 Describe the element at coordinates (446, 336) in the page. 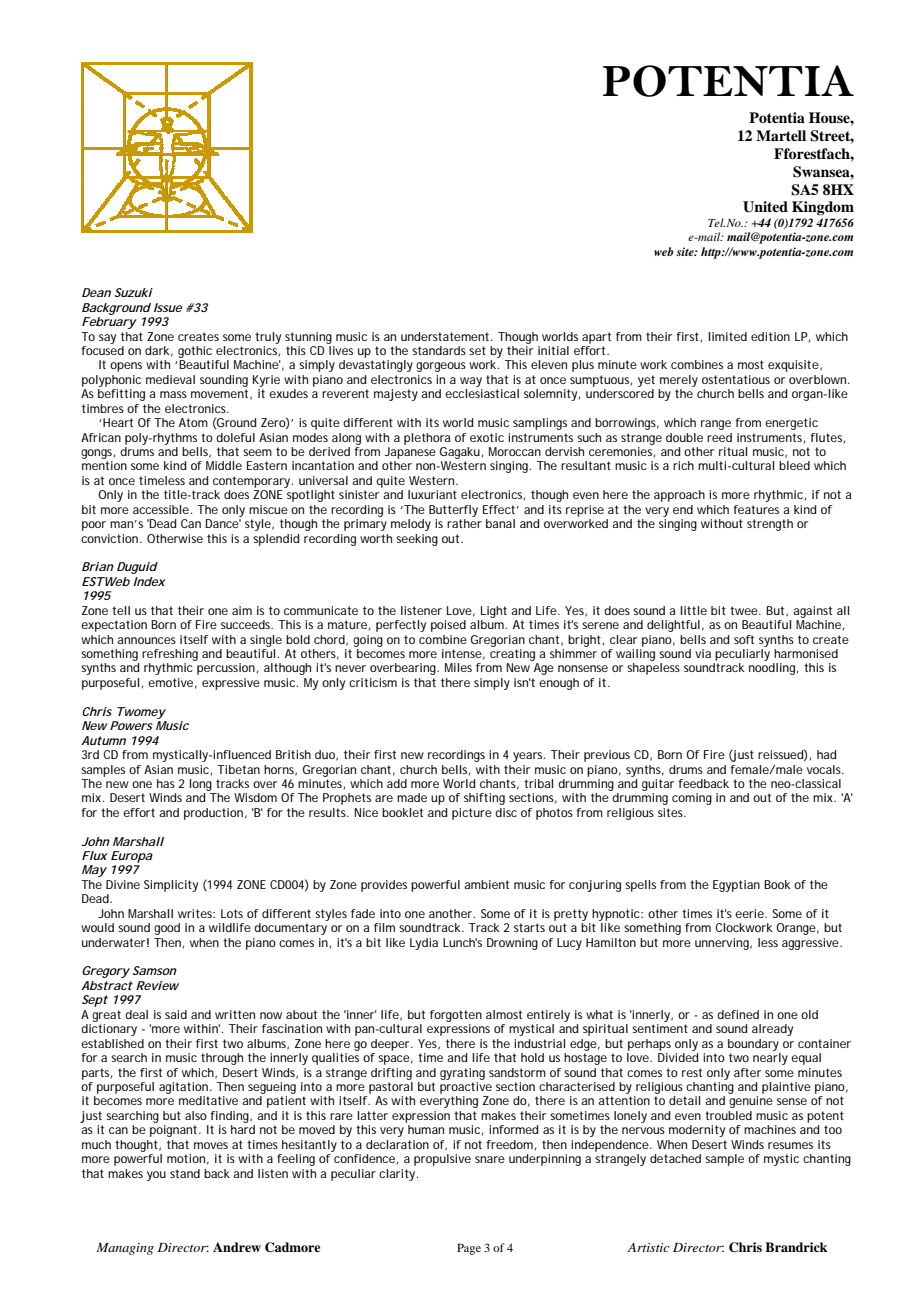

I see `understatement` at that location.
